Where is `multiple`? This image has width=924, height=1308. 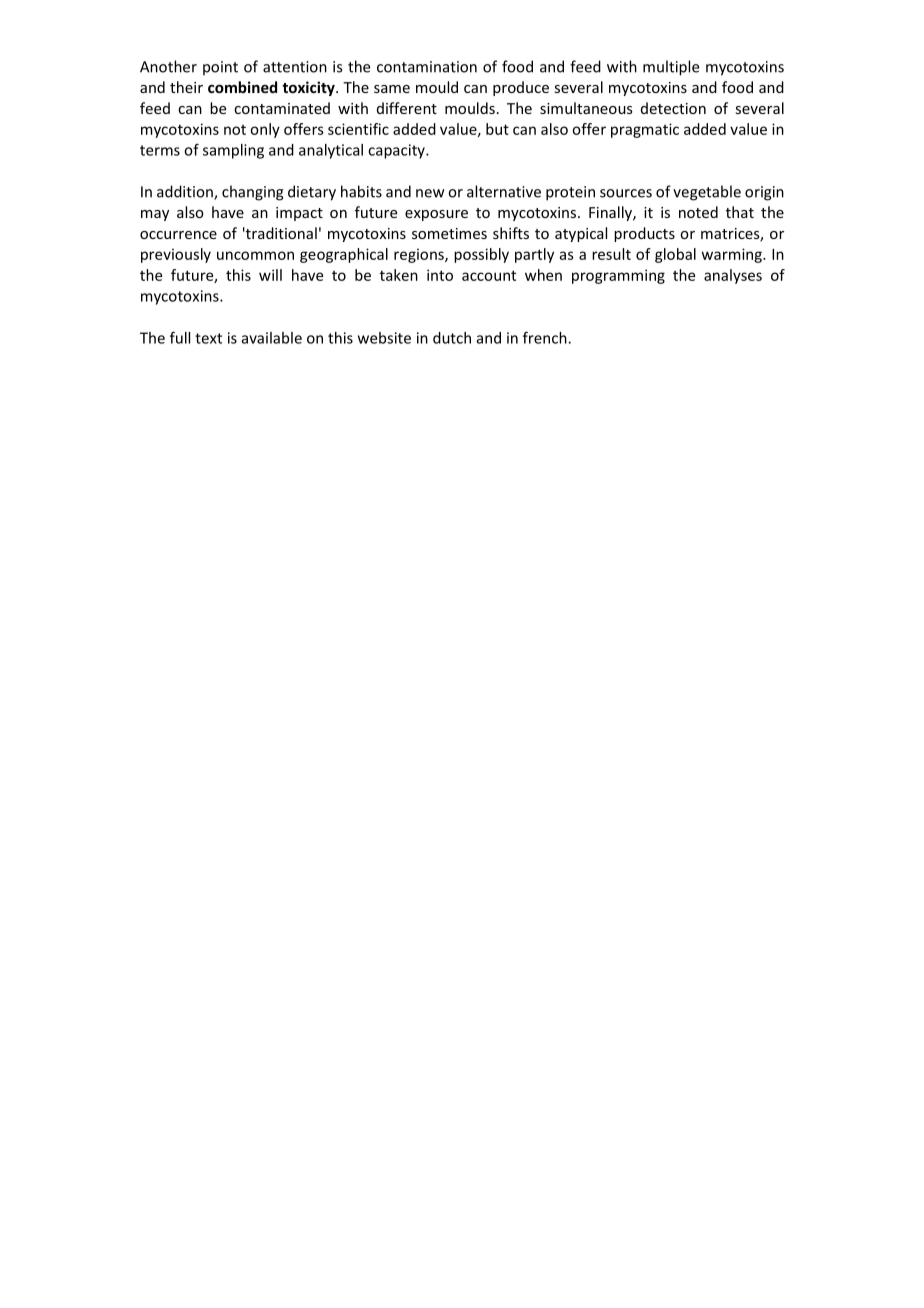
multiple is located at coordinates (671, 68).
